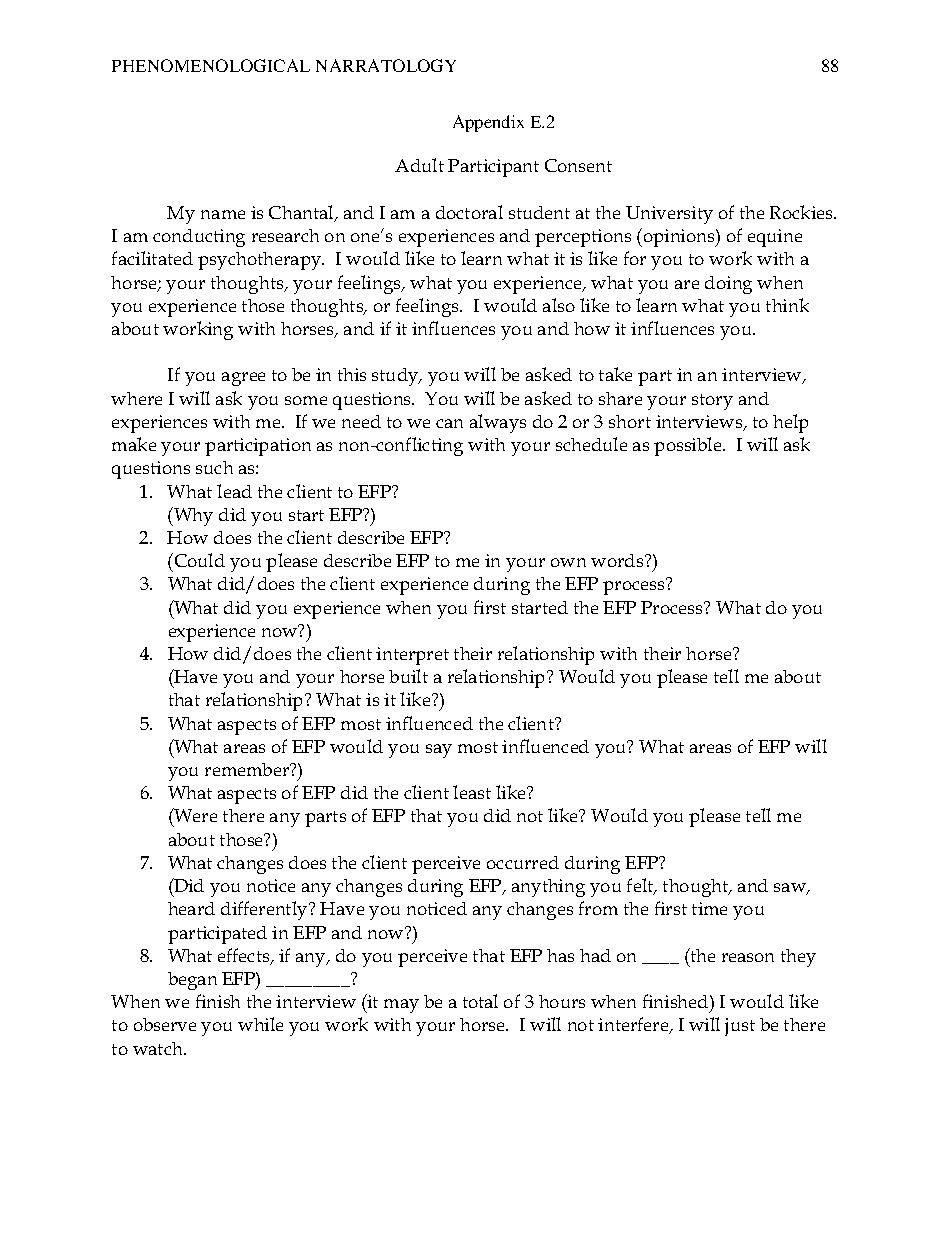 The height and width of the page is (1233, 952). What do you see at coordinates (469, 212) in the page?
I see `doctoral` at bounding box center [469, 212].
